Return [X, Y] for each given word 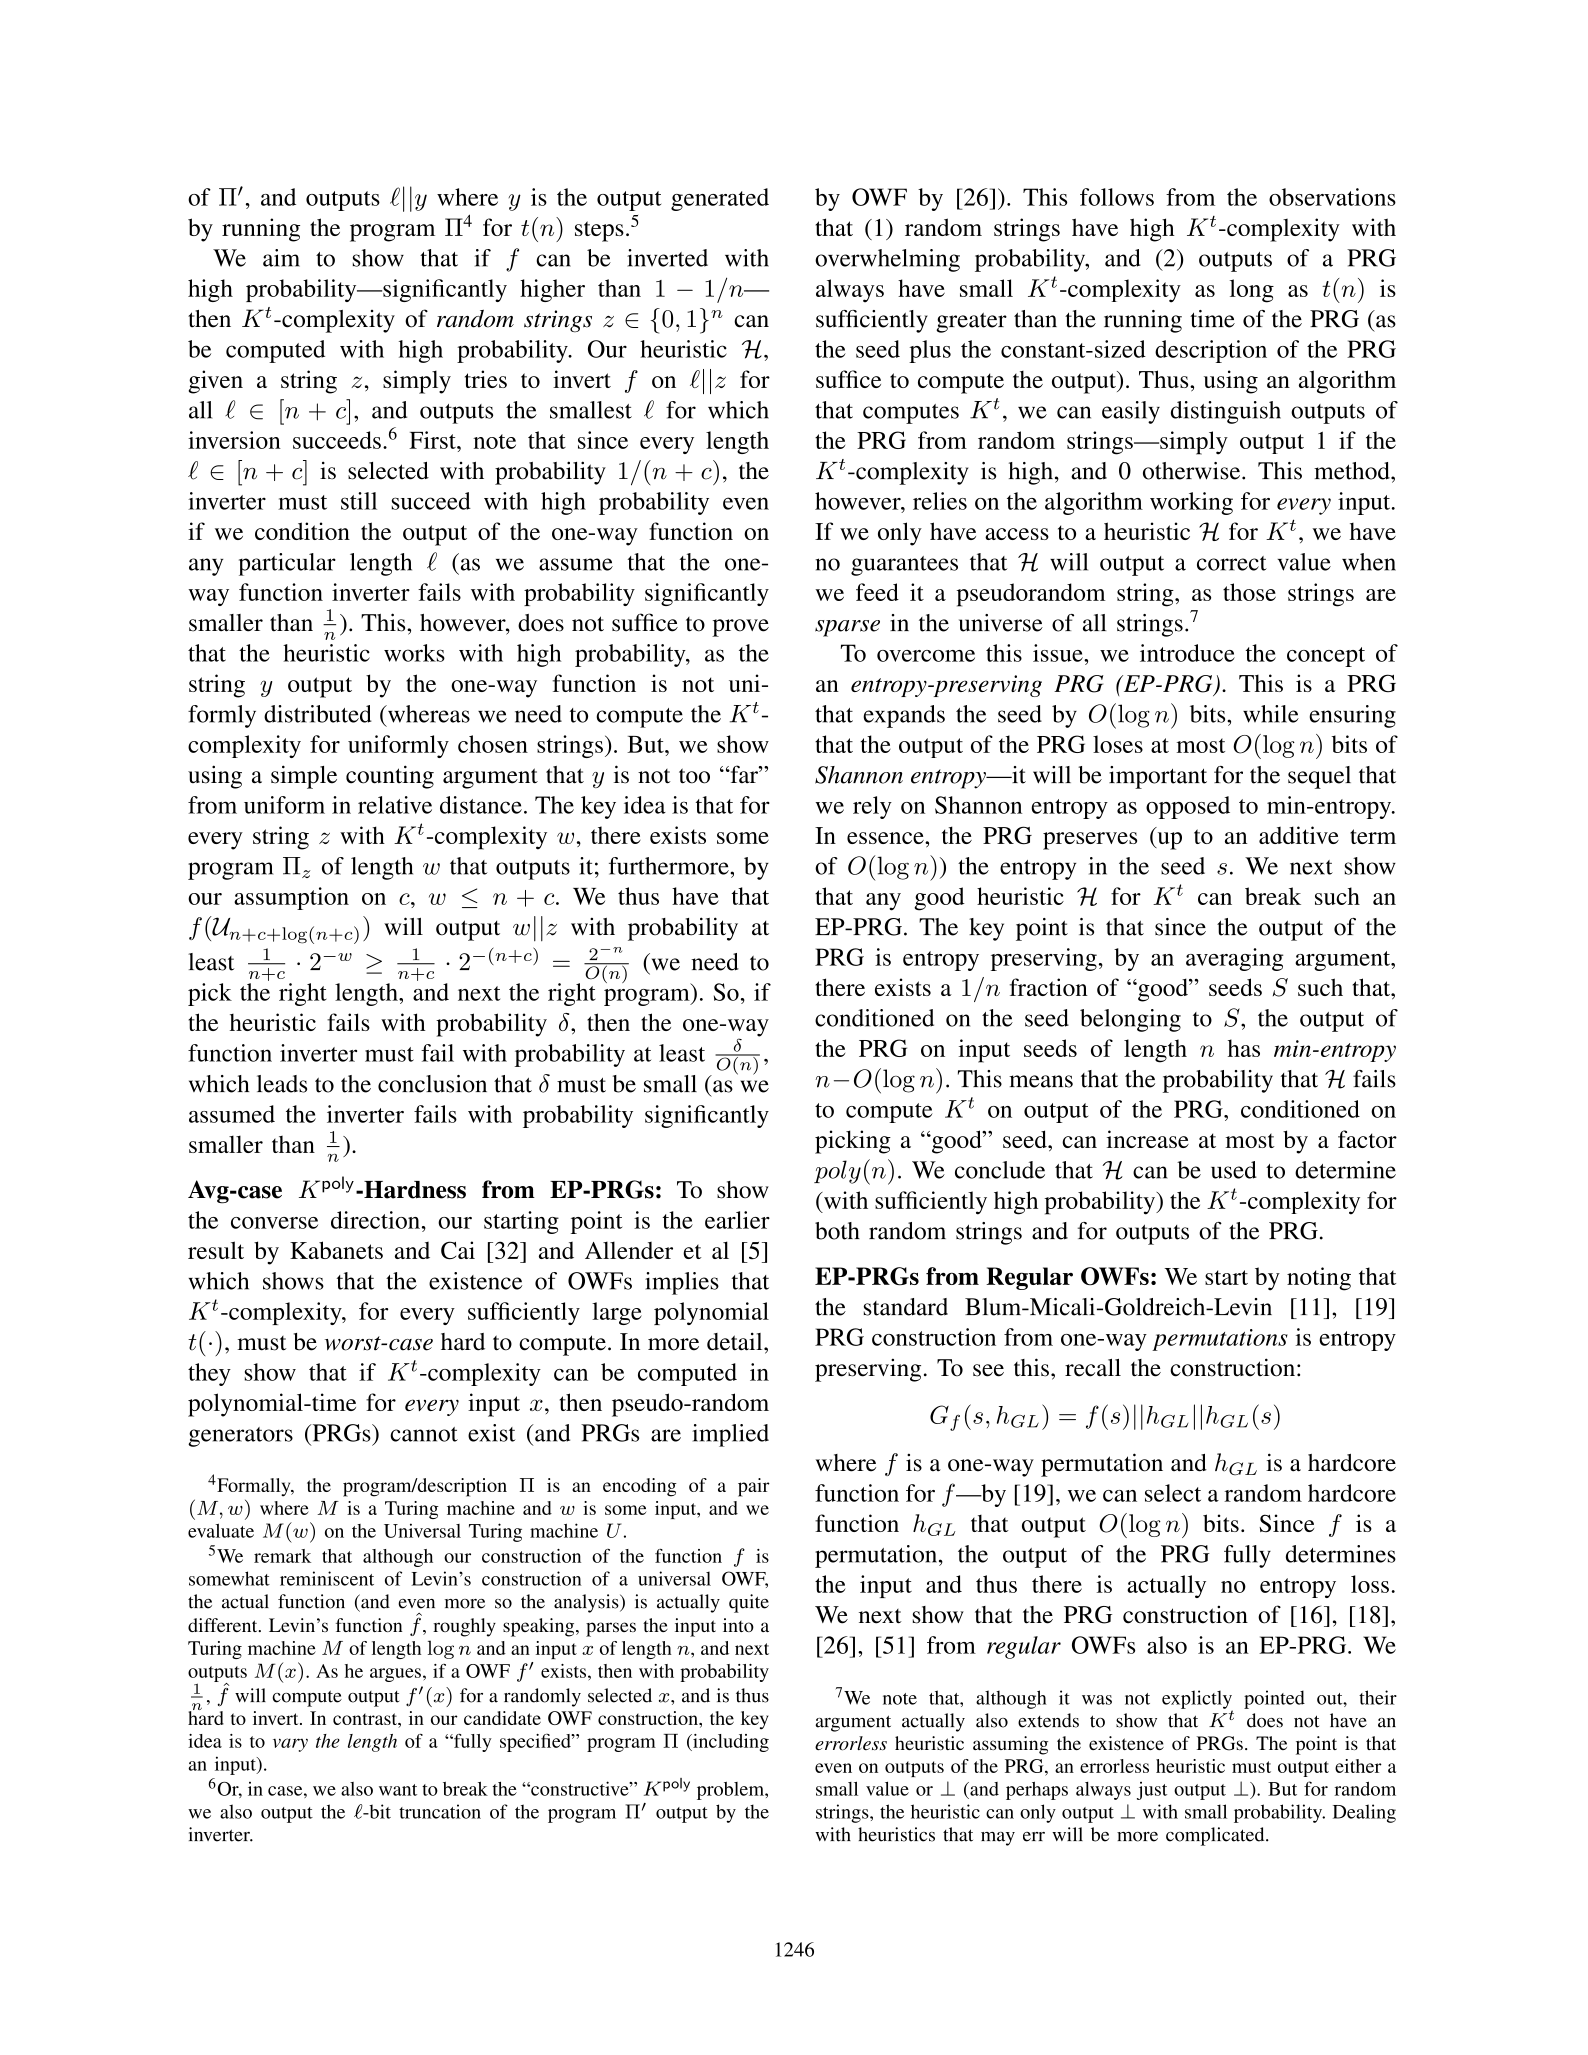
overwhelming [887, 260]
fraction [1049, 987]
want [398, 1790]
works [414, 653]
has [1244, 1048]
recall [1093, 1368]
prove [740, 628]
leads [282, 1084]
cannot [424, 1434]
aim [281, 258]
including [730, 1743]
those [1249, 592]
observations [1332, 197]
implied [730, 1435]
